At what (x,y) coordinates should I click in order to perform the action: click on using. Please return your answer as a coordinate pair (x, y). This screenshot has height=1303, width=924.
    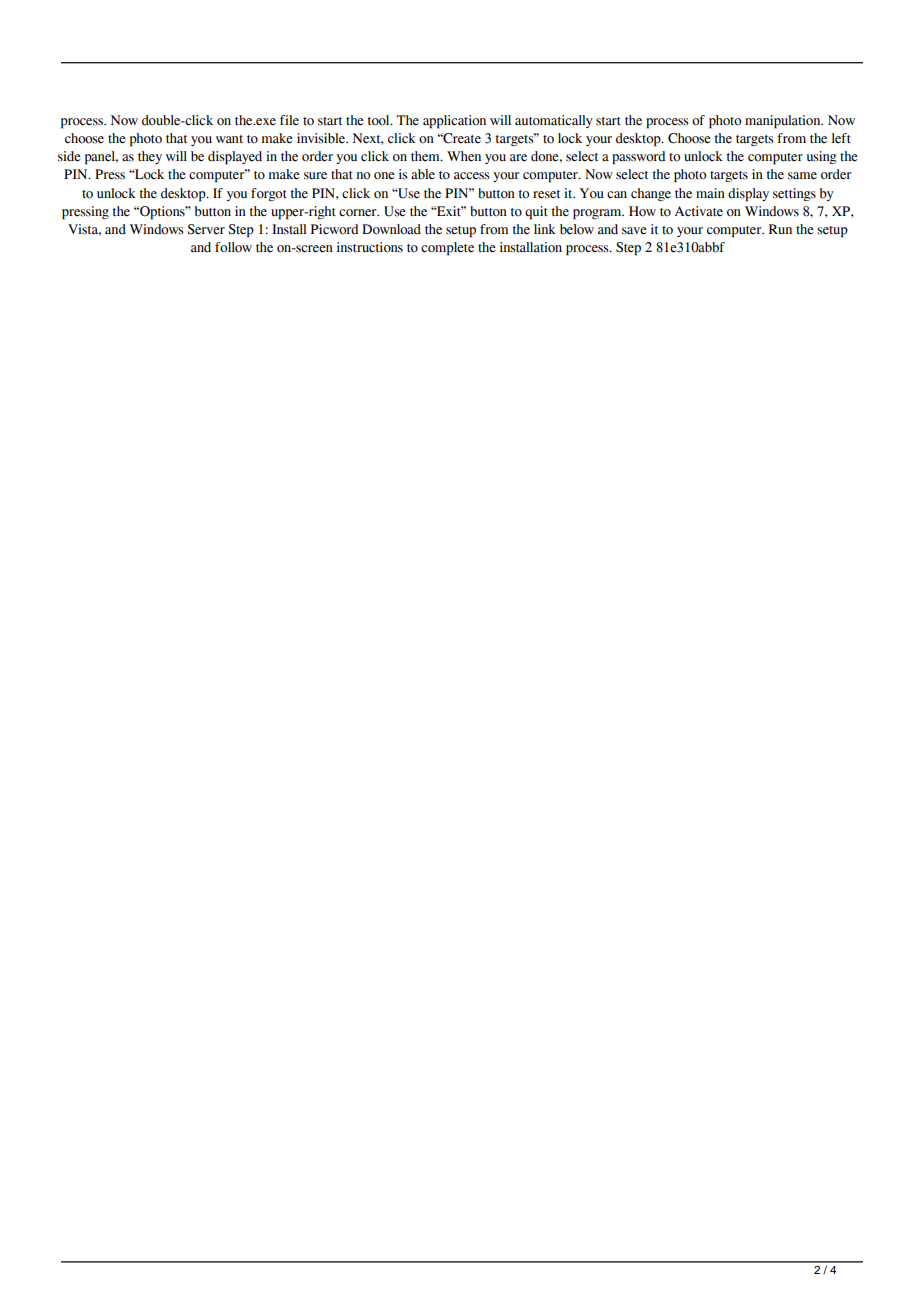
    Looking at the image, I should click on (821, 157).
